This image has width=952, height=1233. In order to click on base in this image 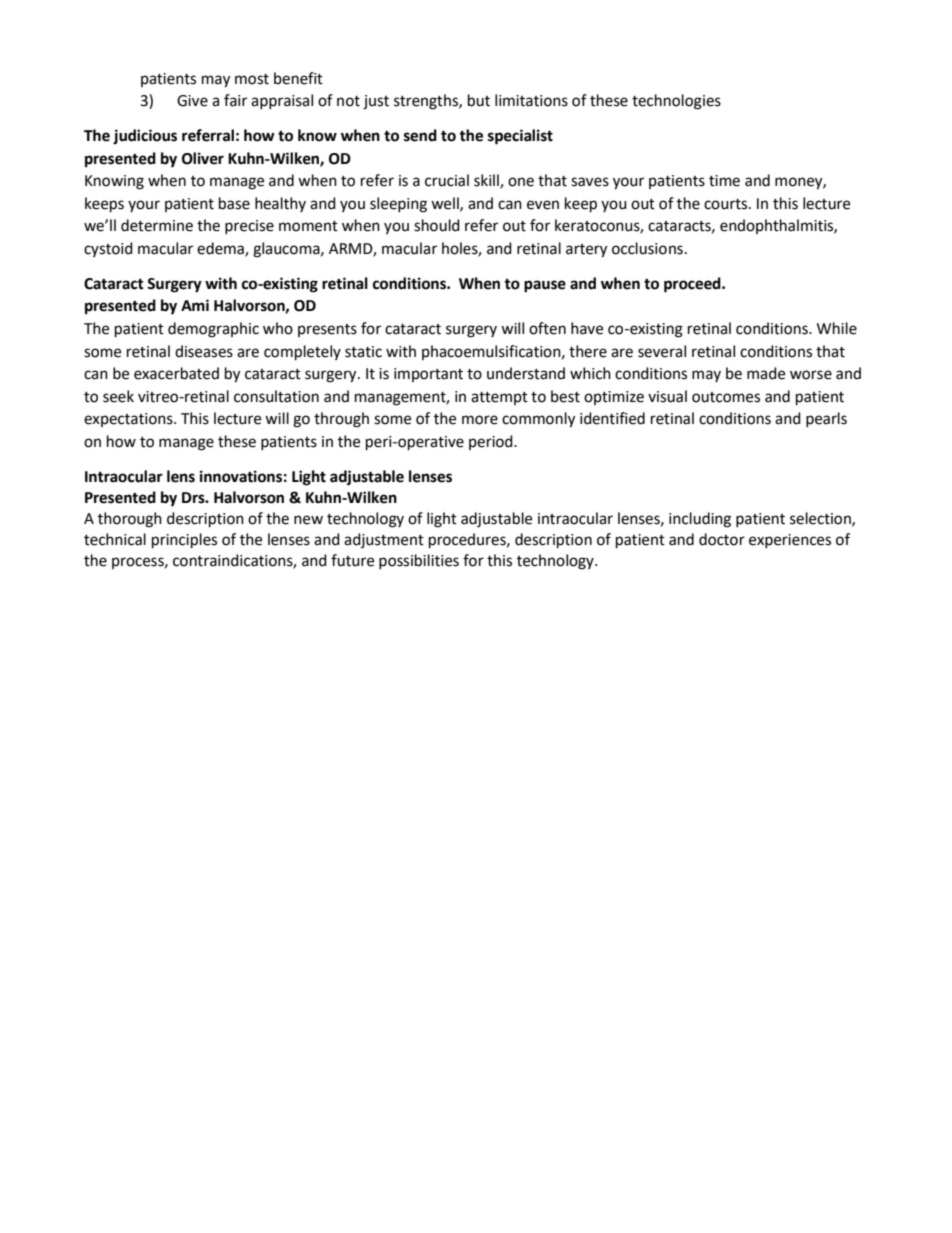, I will do `click(234, 203)`.
